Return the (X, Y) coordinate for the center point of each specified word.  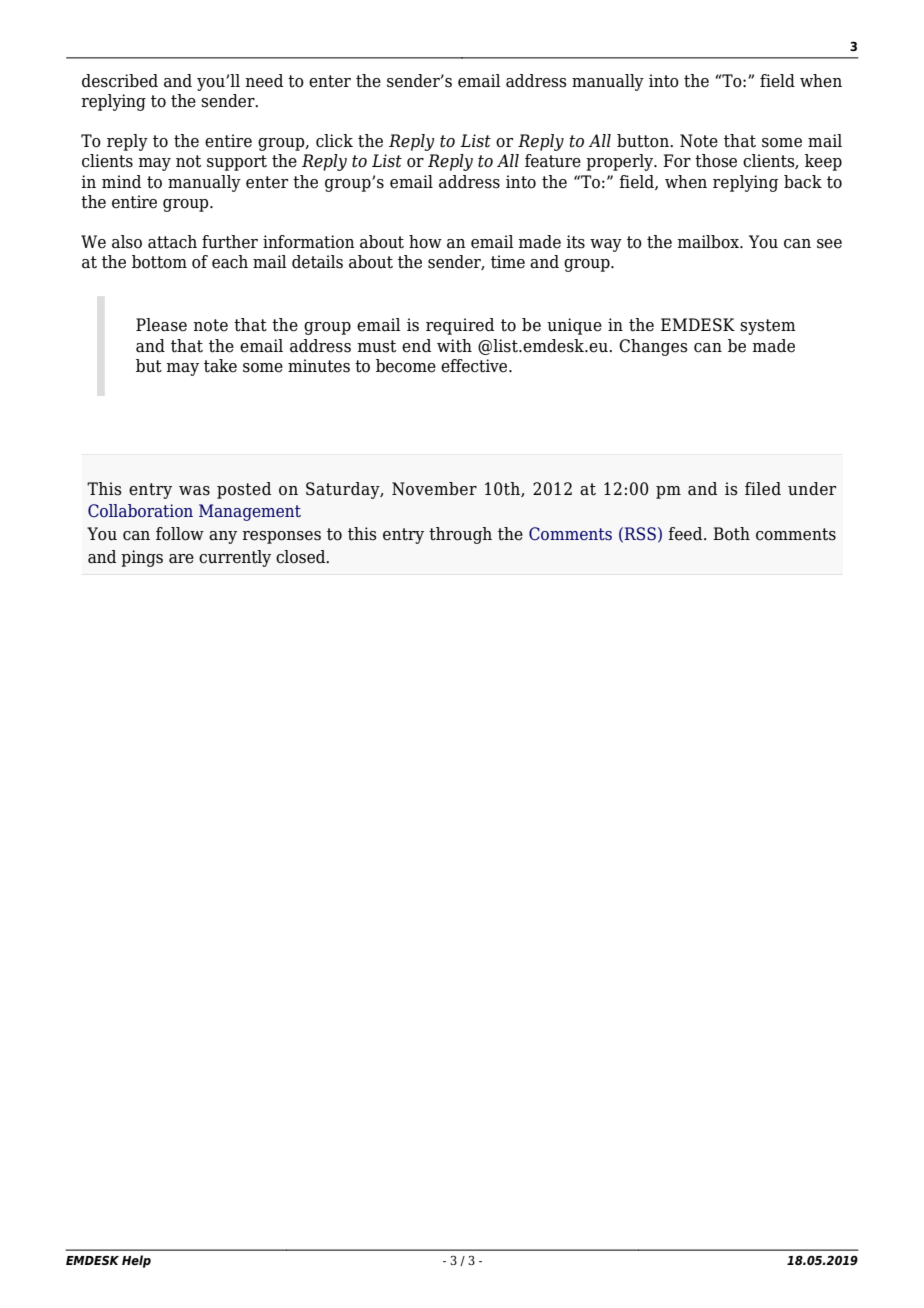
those (716, 161)
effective (475, 366)
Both (731, 534)
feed (686, 534)
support (237, 163)
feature (553, 161)
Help (136, 1261)
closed (302, 557)
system (768, 327)
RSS (640, 534)
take (220, 366)
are (181, 559)
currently (235, 558)
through (460, 535)
